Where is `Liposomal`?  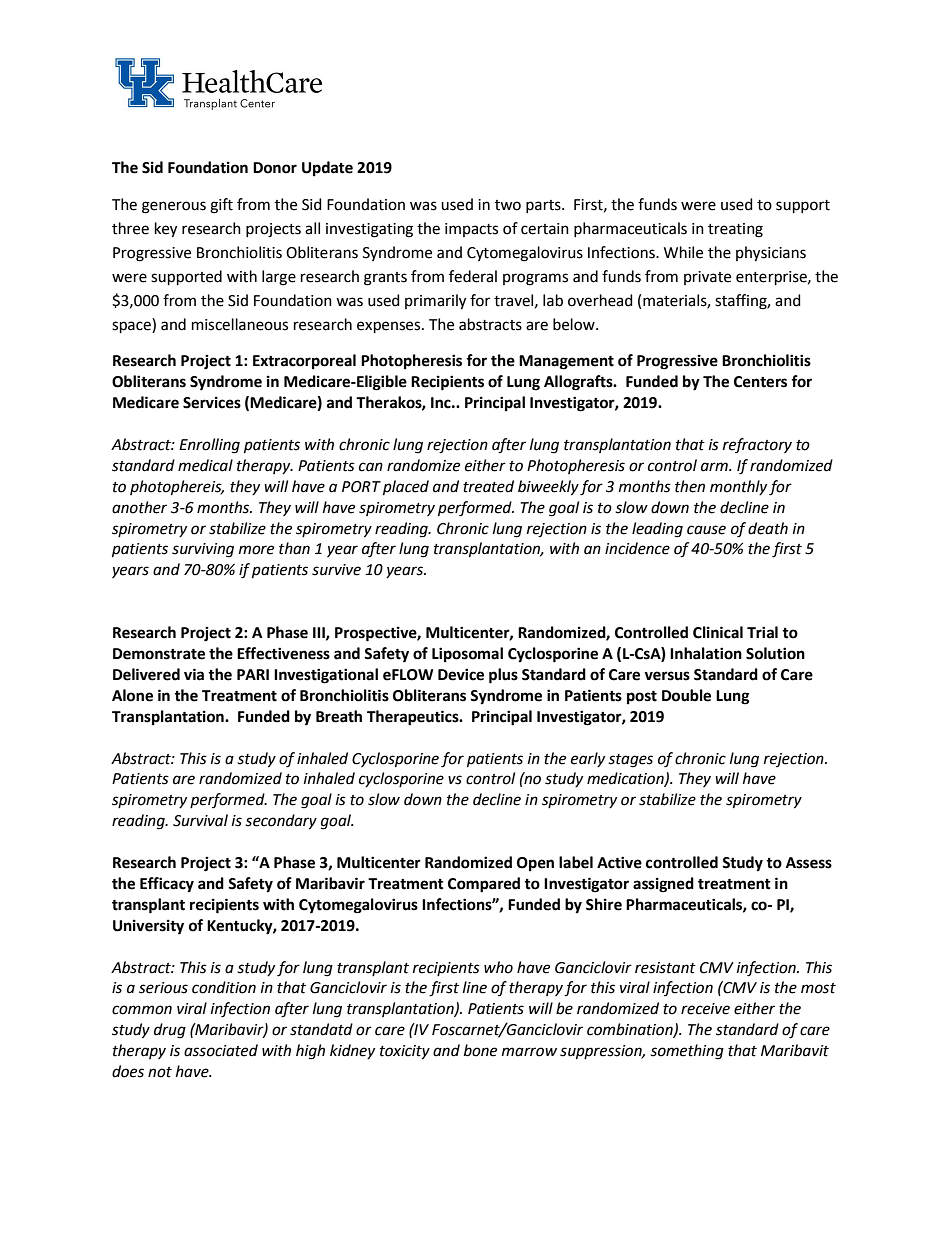
Liposomal is located at coordinates (467, 655).
